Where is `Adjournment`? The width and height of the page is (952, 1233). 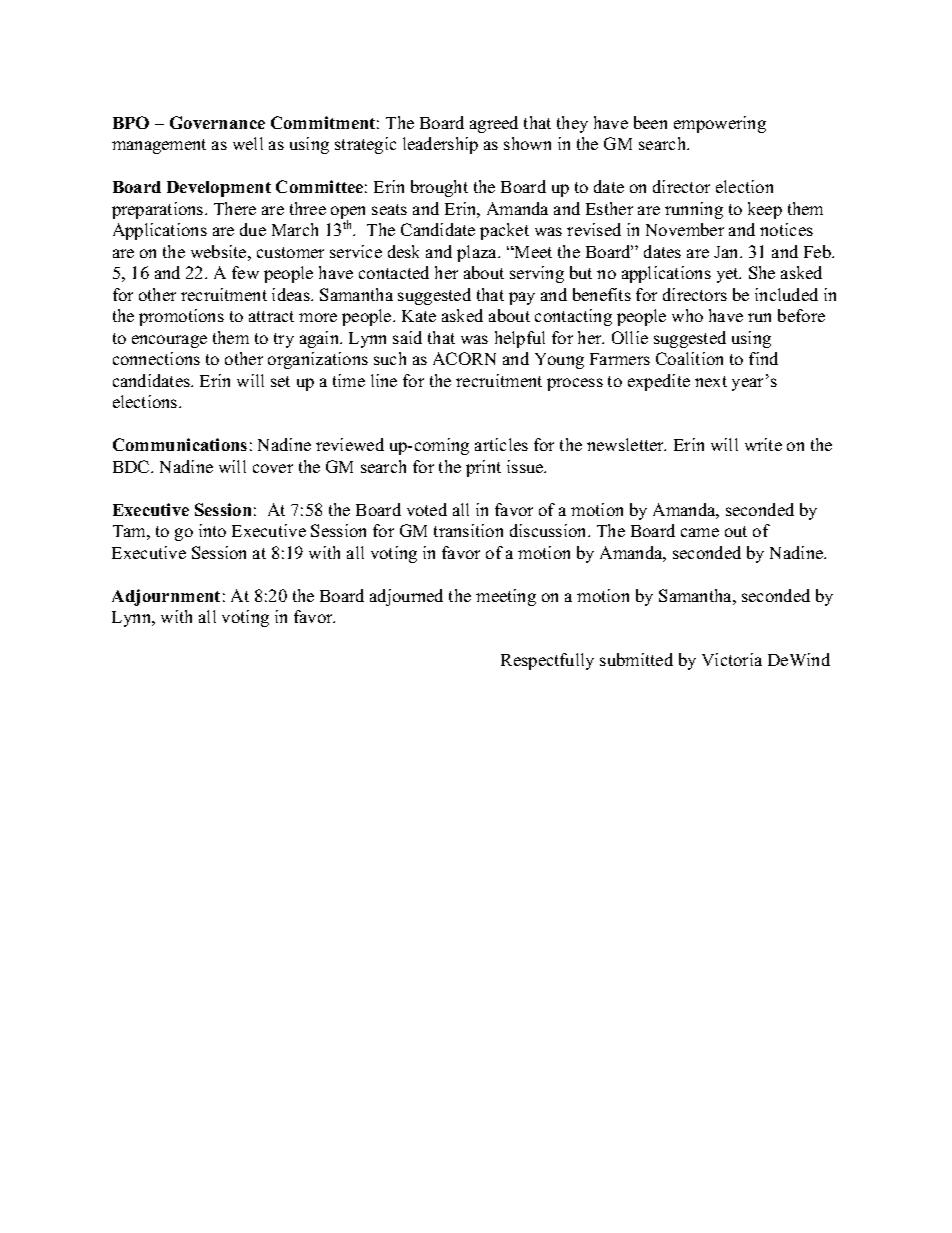
Adjournment is located at coordinates (166, 597).
